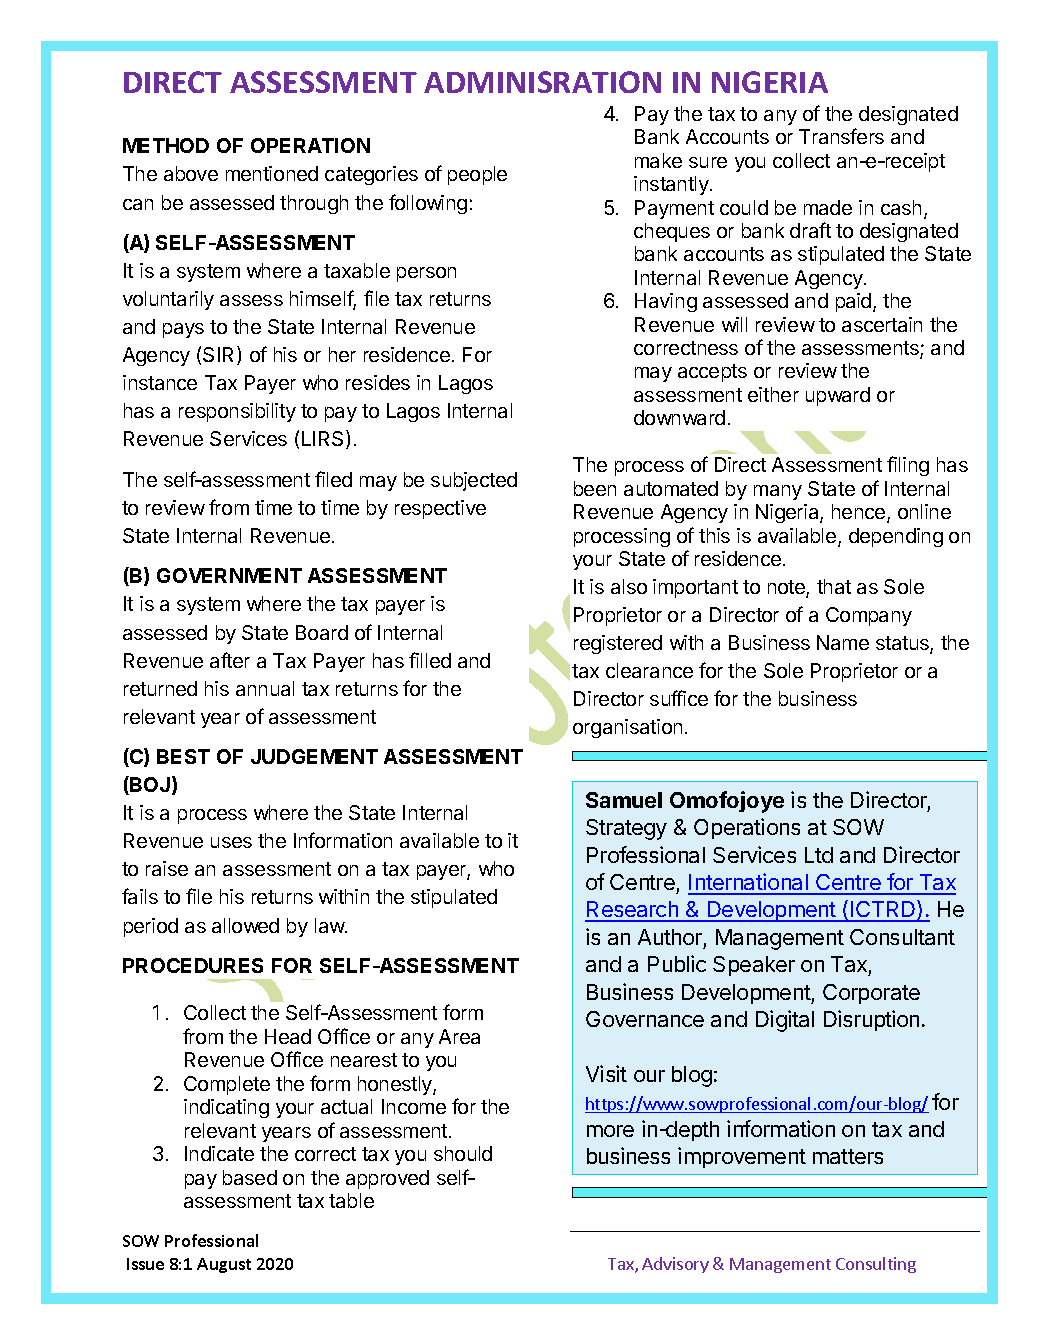  Describe the element at coordinates (819, 855) in the screenshot. I see `Ltd` at that location.
